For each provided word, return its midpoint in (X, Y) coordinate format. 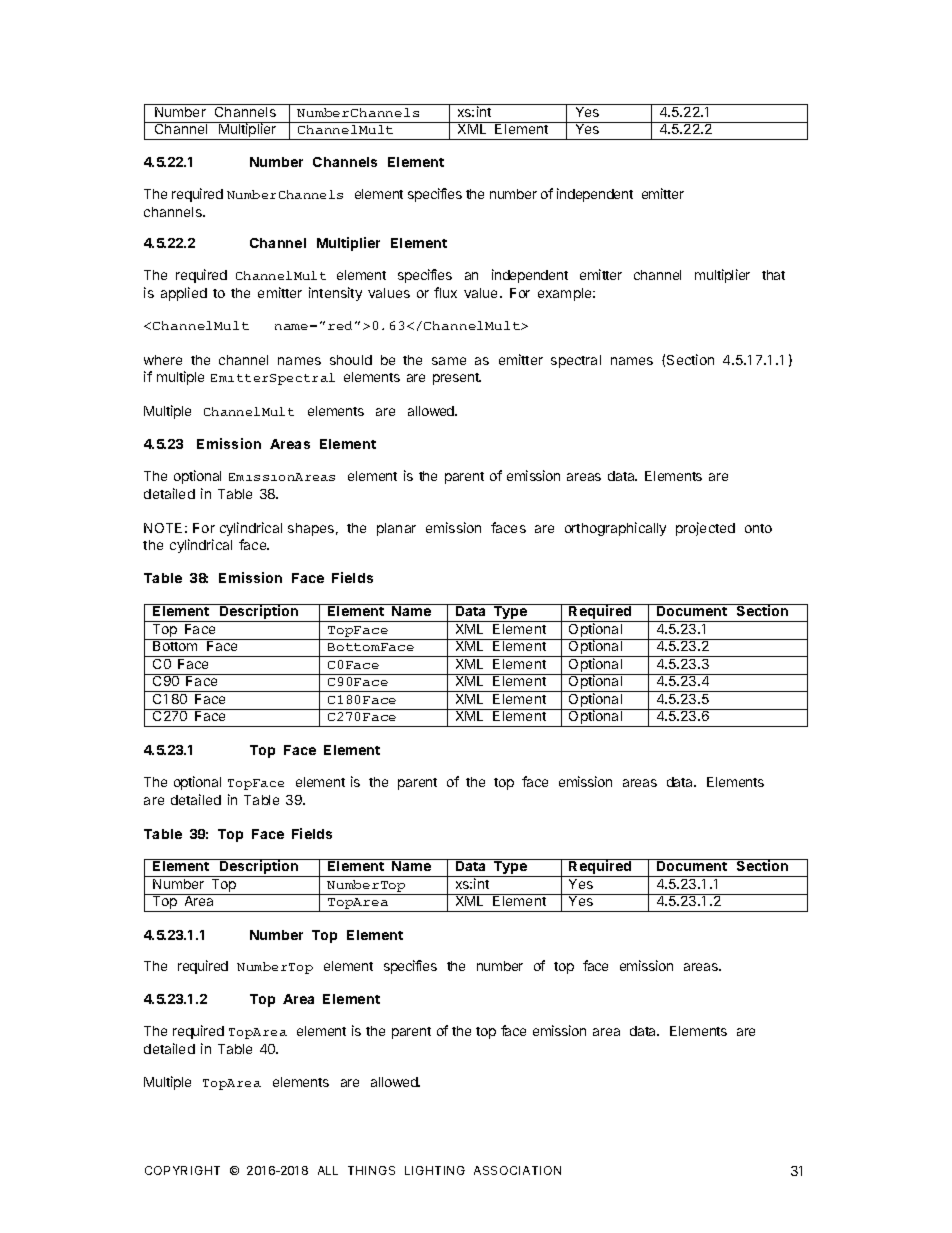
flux (445, 292)
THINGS (371, 1170)
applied (184, 294)
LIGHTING (435, 1170)
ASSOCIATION (517, 1170)
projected (705, 529)
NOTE (163, 528)
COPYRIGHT (182, 1170)
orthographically (615, 529)
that (773, 275)
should (351, 360)
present (457, 379)
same (449, 361)
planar (396, 529)
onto (758, 528)
